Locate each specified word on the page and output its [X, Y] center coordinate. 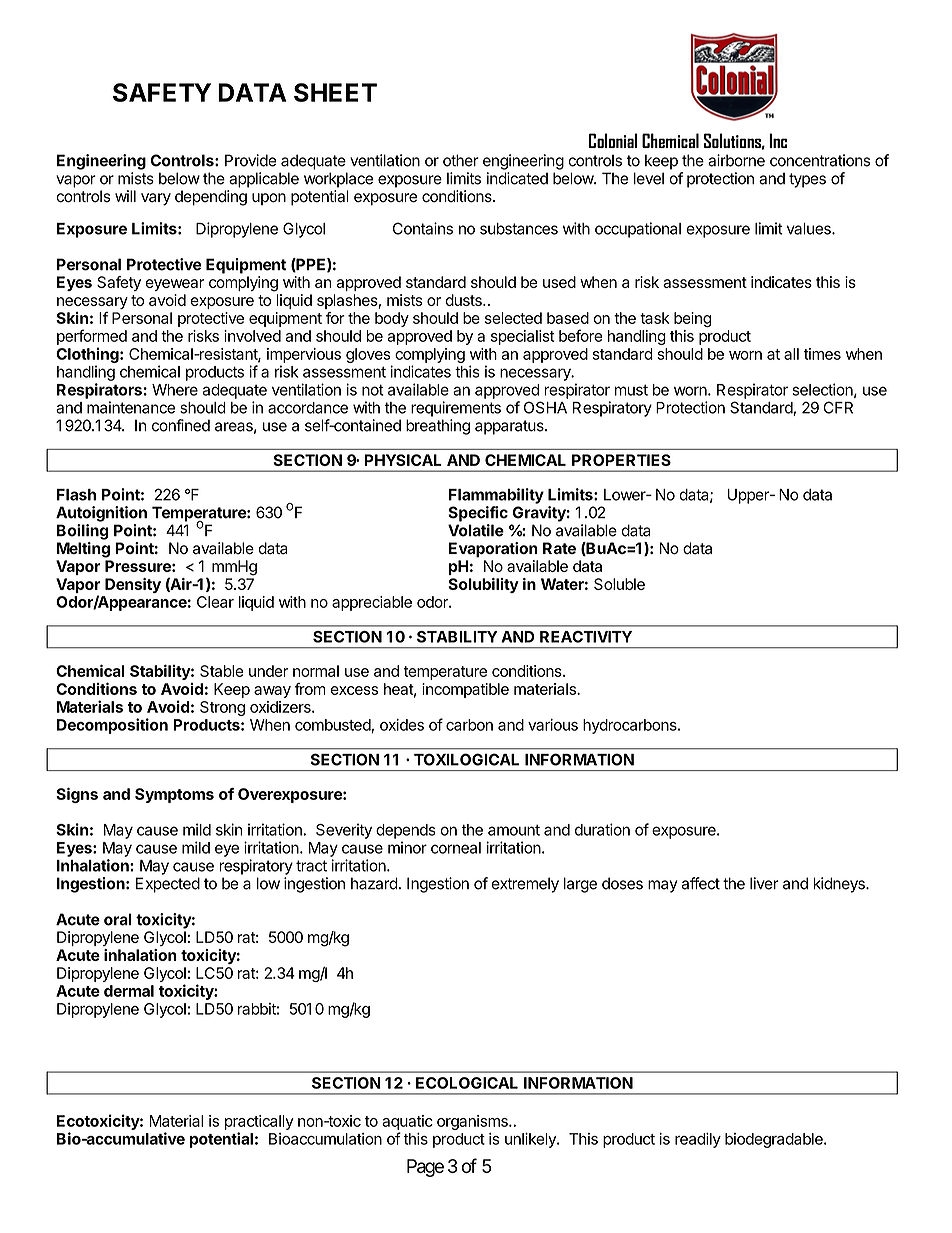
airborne [736, 160]
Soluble [619, 584]
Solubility [483, 585]
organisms [473, 1122]
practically [259, 1122]
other [461, 160]
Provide [251, 160]
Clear [215, 602]
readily [698, 1140]
